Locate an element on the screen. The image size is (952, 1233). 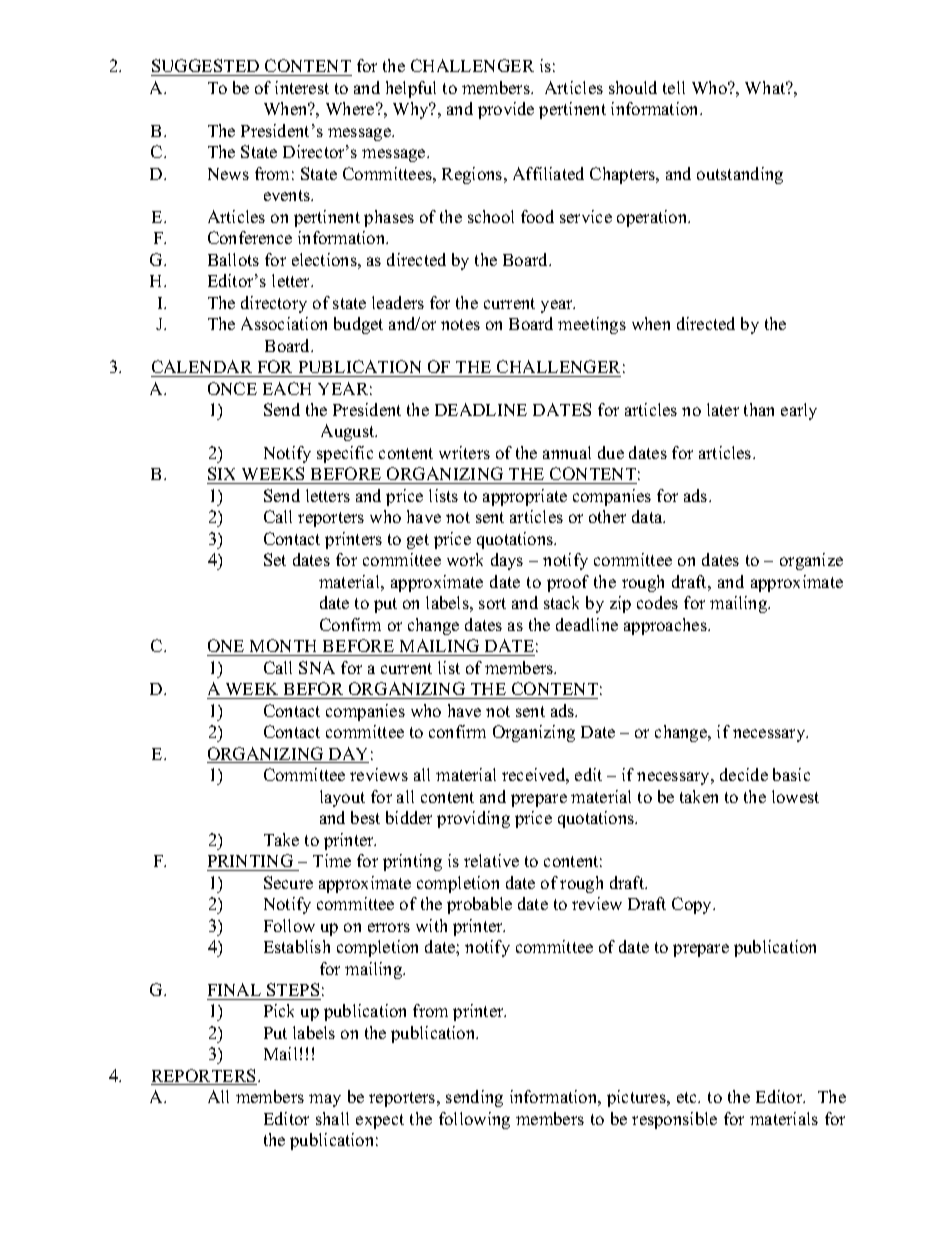
later is located at coordinates (723, 409).
